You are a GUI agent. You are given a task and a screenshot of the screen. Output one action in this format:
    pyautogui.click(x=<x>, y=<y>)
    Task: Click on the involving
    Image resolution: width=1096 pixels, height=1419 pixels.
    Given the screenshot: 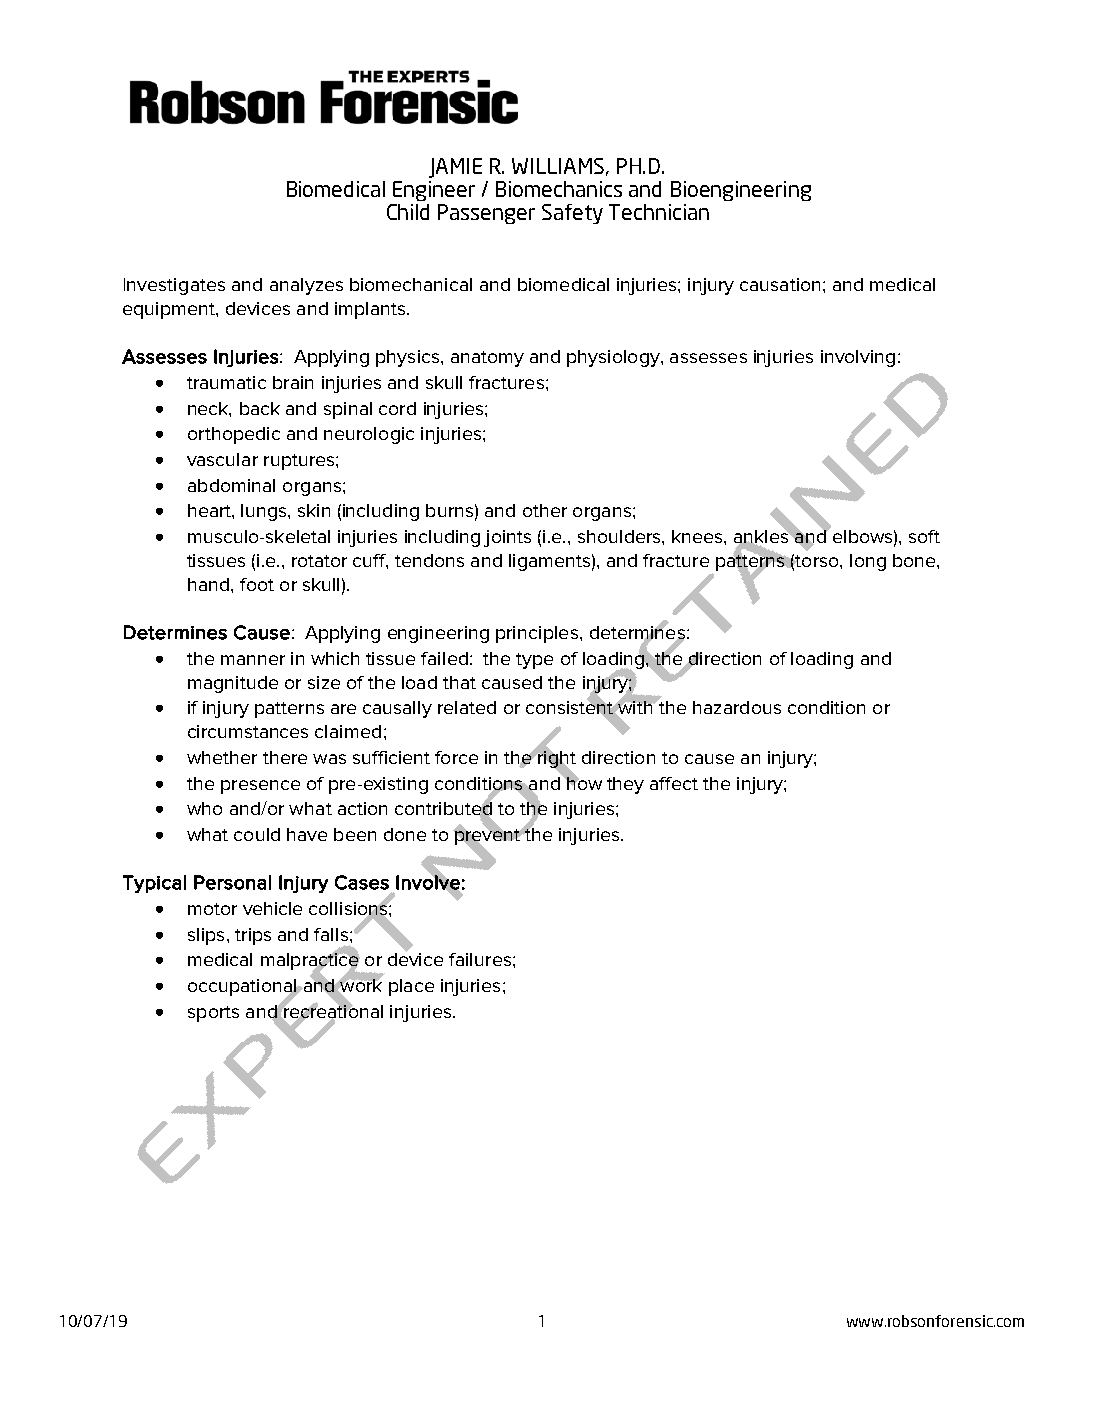 What is the action you would take?
    pyautogui.click(x=858, y=358)
